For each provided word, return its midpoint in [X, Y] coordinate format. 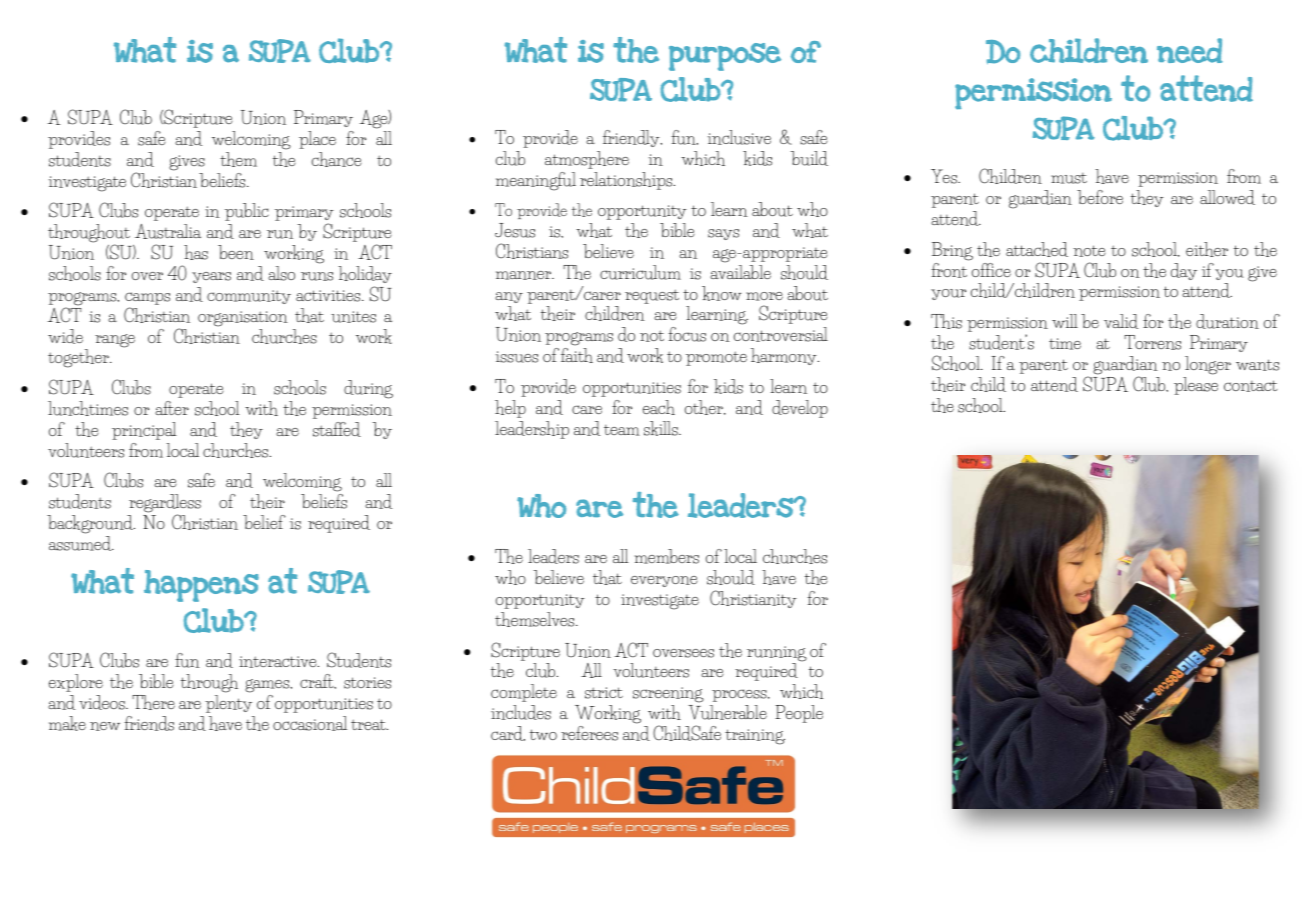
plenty [228, 704]
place [317, 140]
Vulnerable [727, 712]
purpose [725, 57]
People [799, 714]
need [1190, 50]
